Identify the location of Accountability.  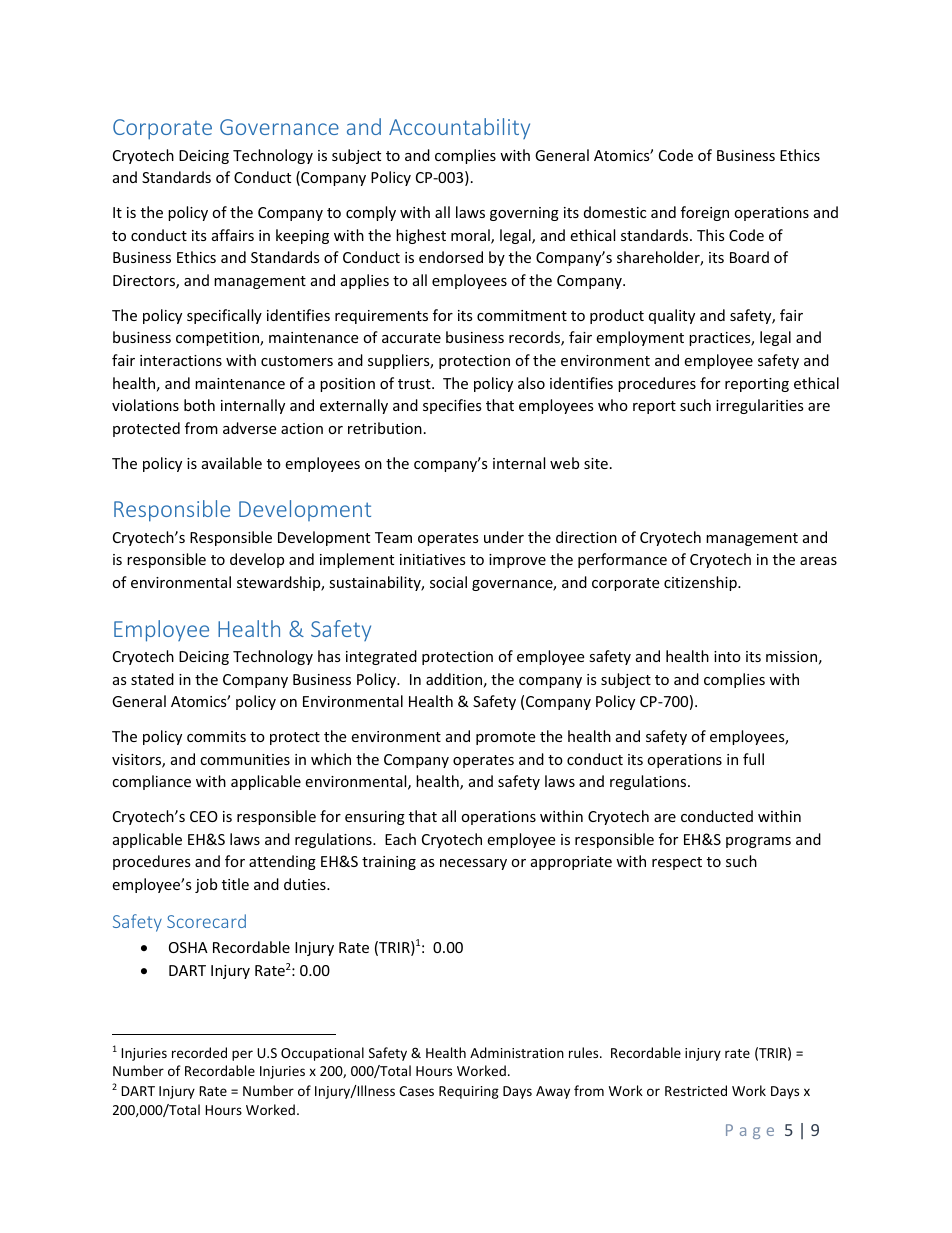
(459, 128).
